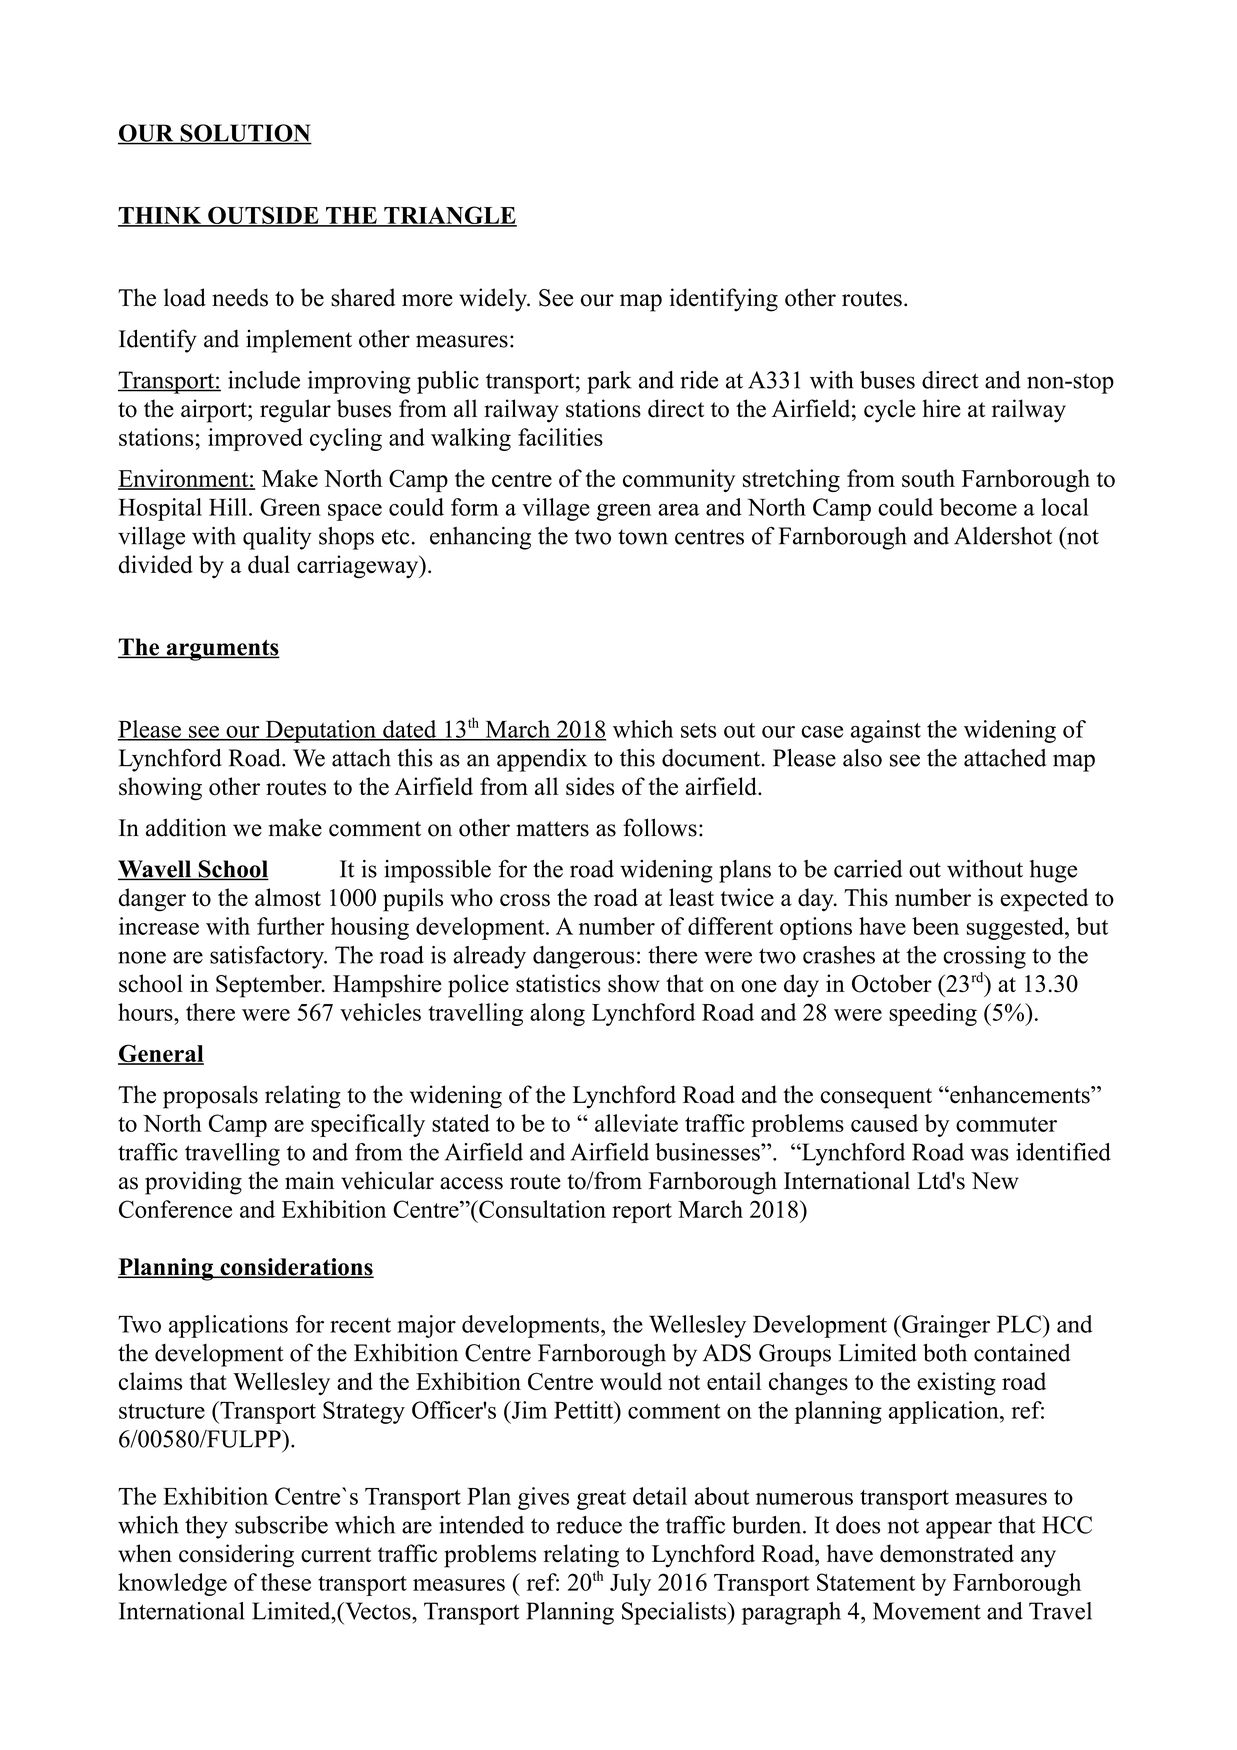 Image resolution: width=1237 pixels, height=1750 pixels. What do you see at coordinates (236, 1556) in the page?
I see `considering` at bounding box center [236, 1556].
